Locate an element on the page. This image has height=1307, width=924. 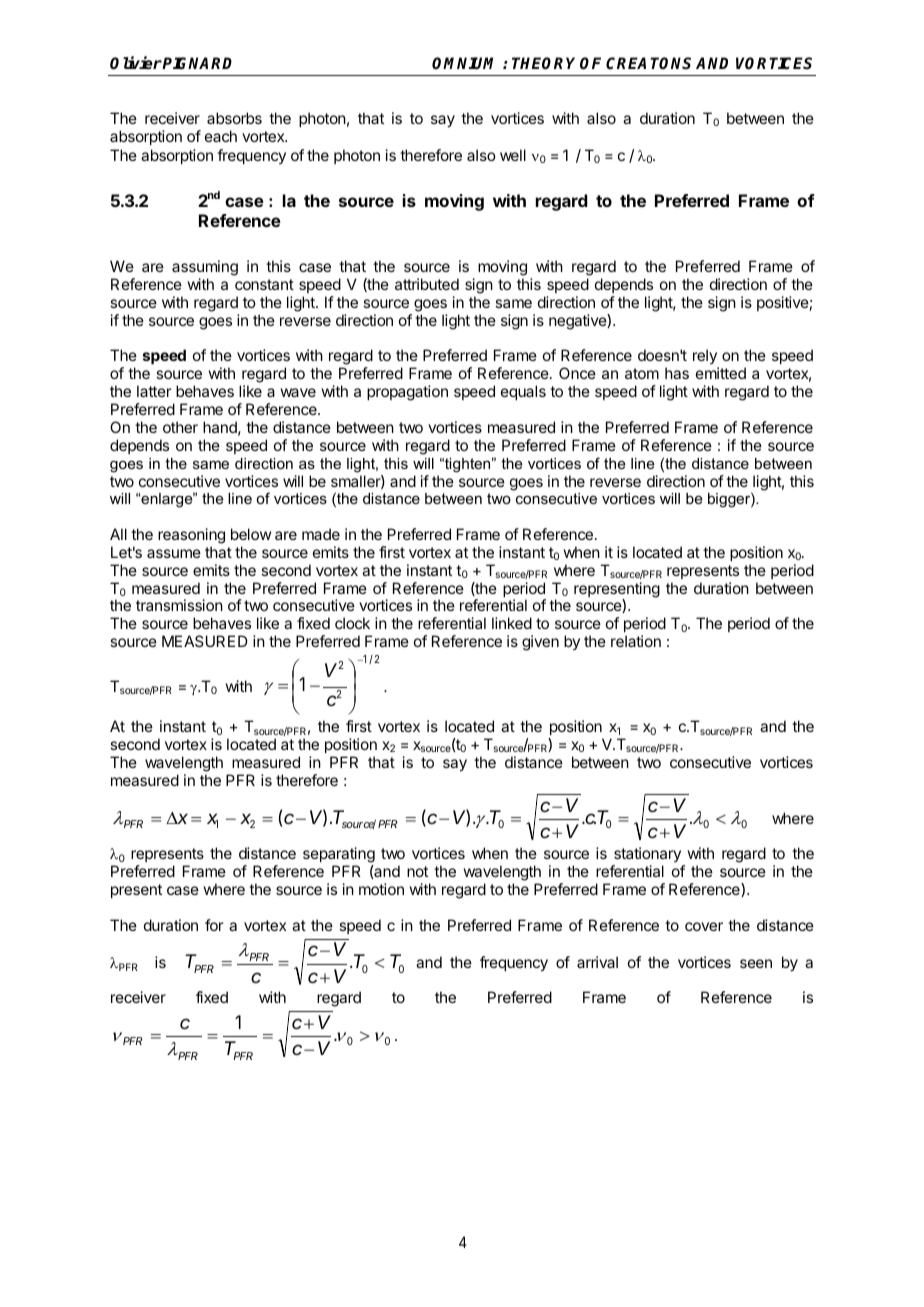
relation is located at coordinates (636, 641).
